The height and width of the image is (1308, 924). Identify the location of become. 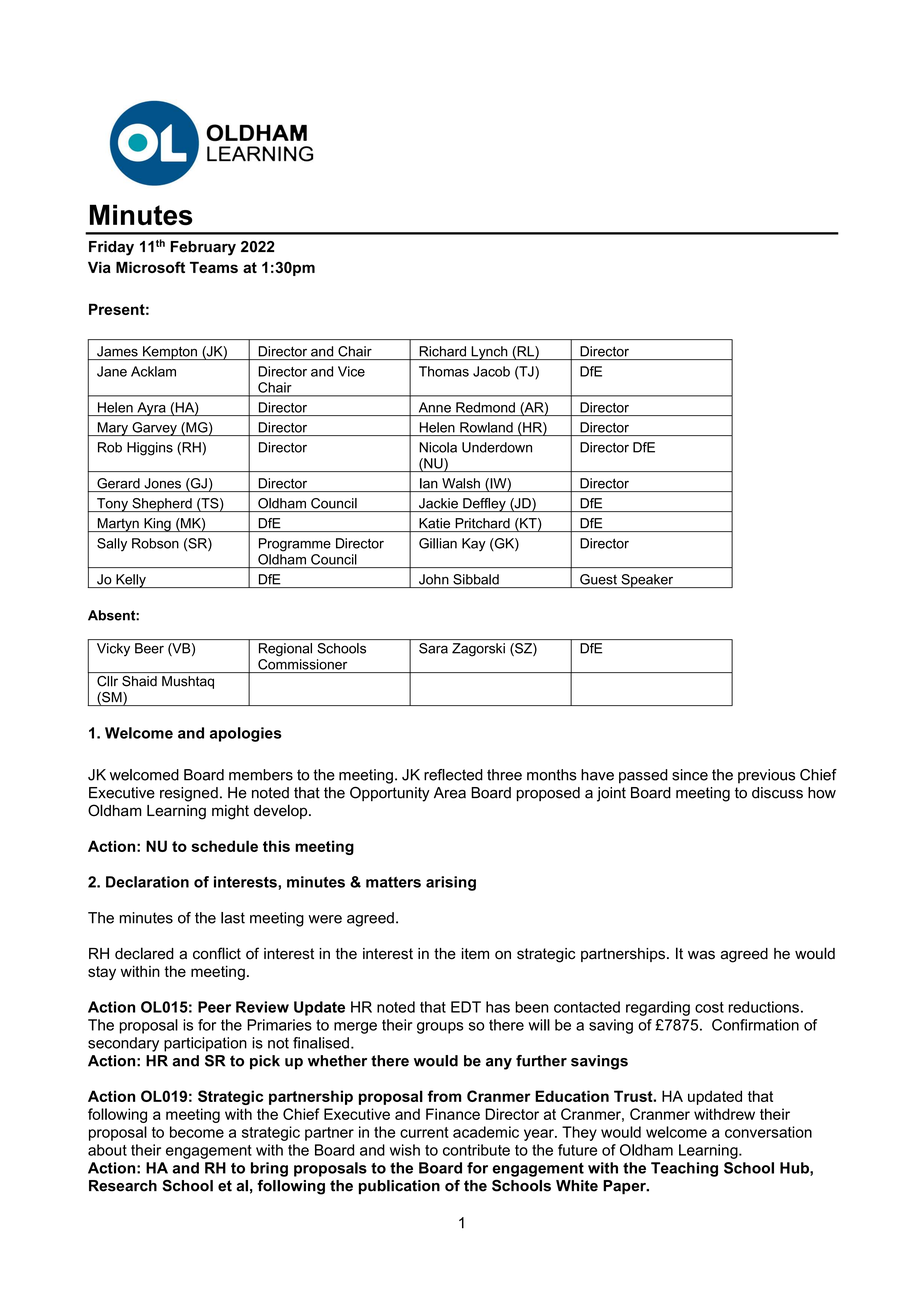
(197, 1132).
